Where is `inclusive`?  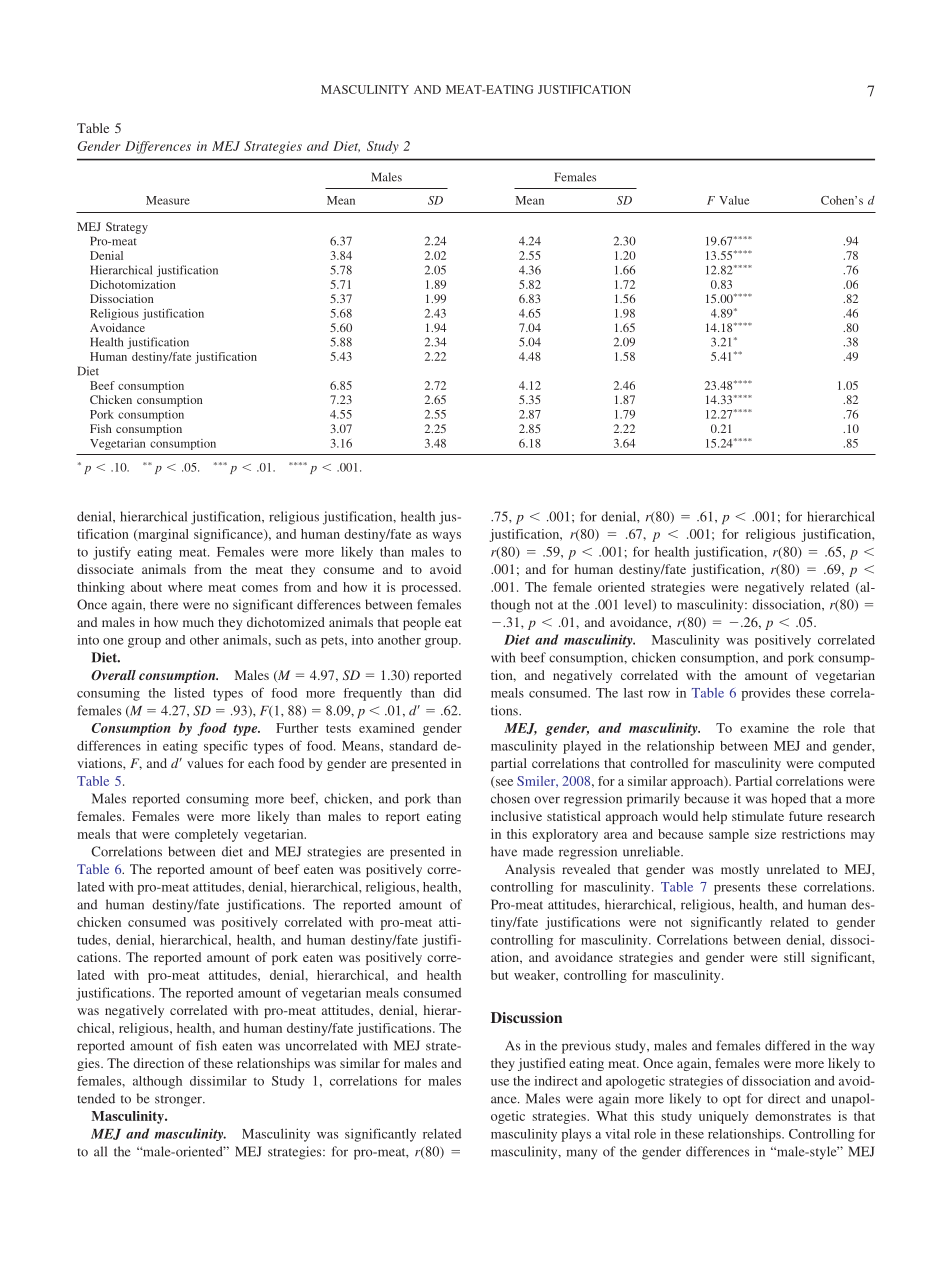 inclusive is located at coordinates (516, 816).
